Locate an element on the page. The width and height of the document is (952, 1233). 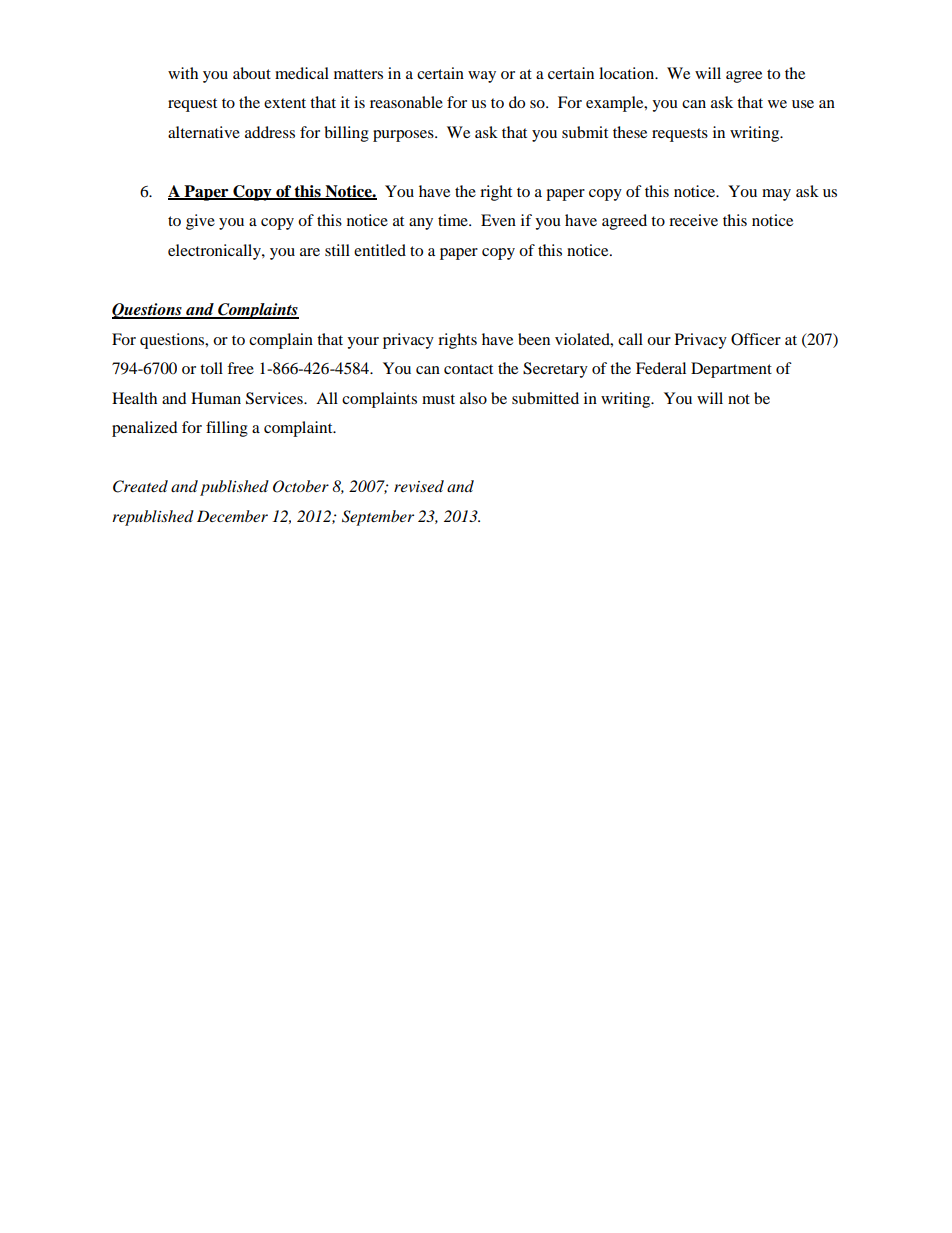
use is located at coordinates (803, 104).
